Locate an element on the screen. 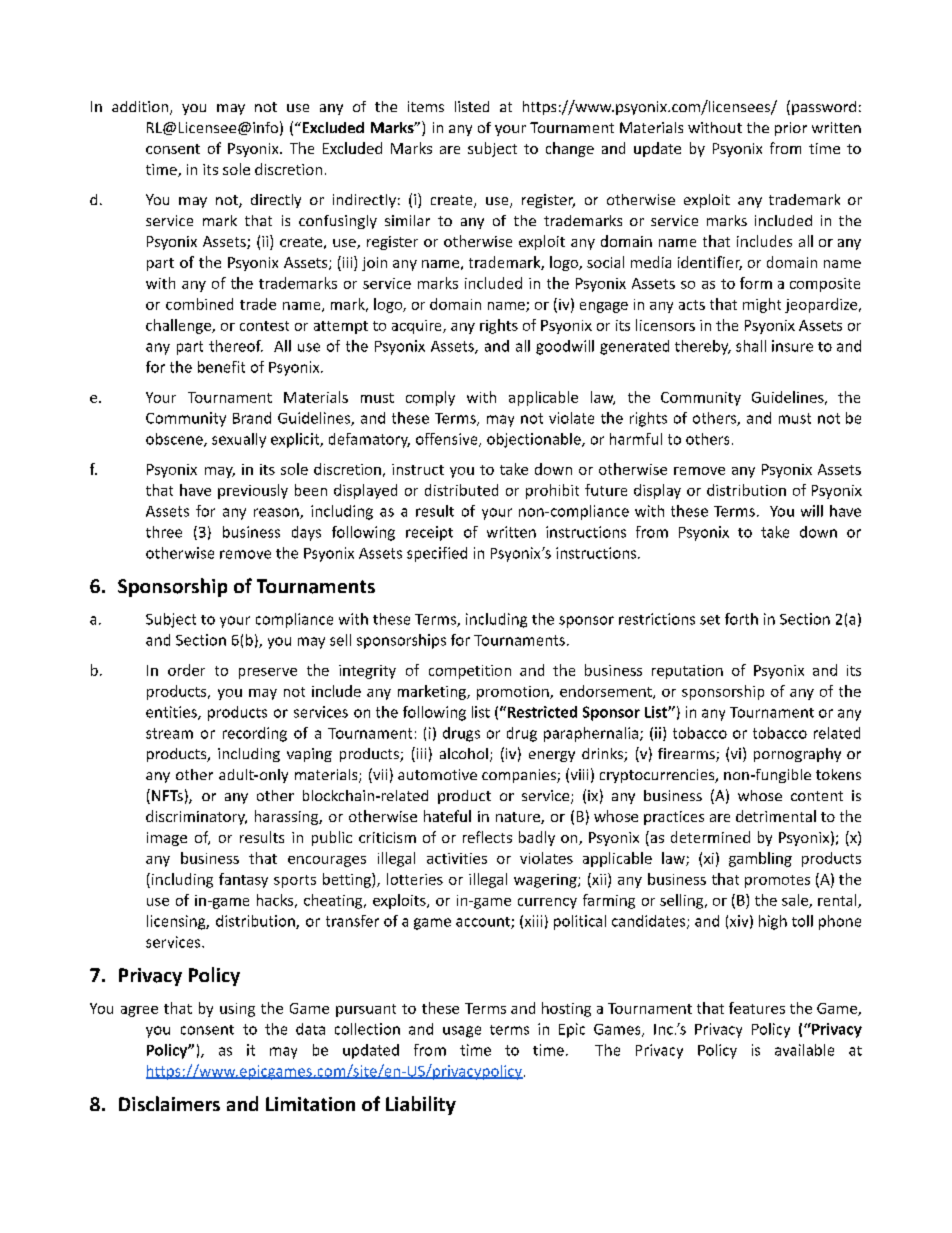  forth is located at coordinates (741, 619).
